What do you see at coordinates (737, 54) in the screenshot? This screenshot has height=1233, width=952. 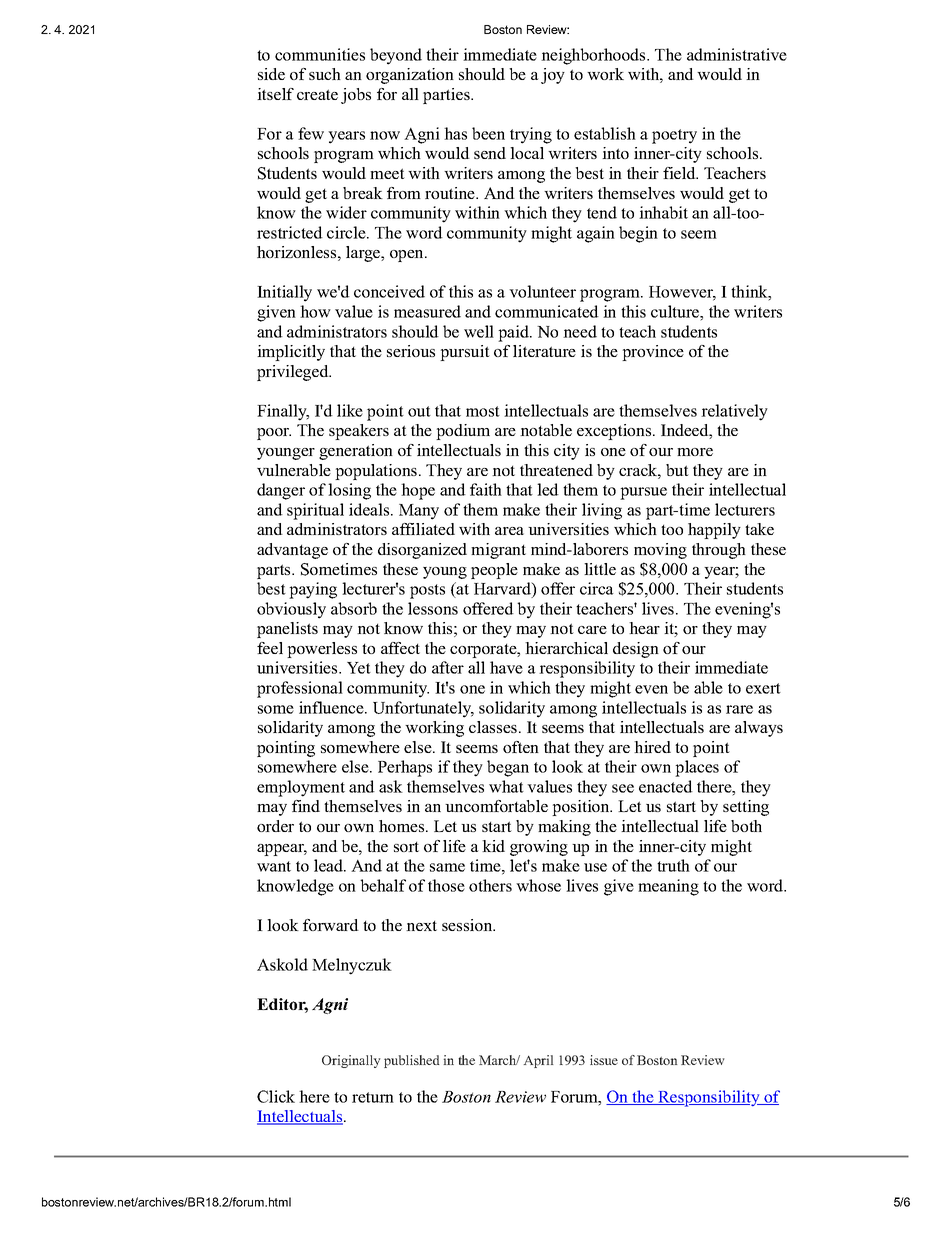 I see `administrative` at bounding box center [737, 54].
